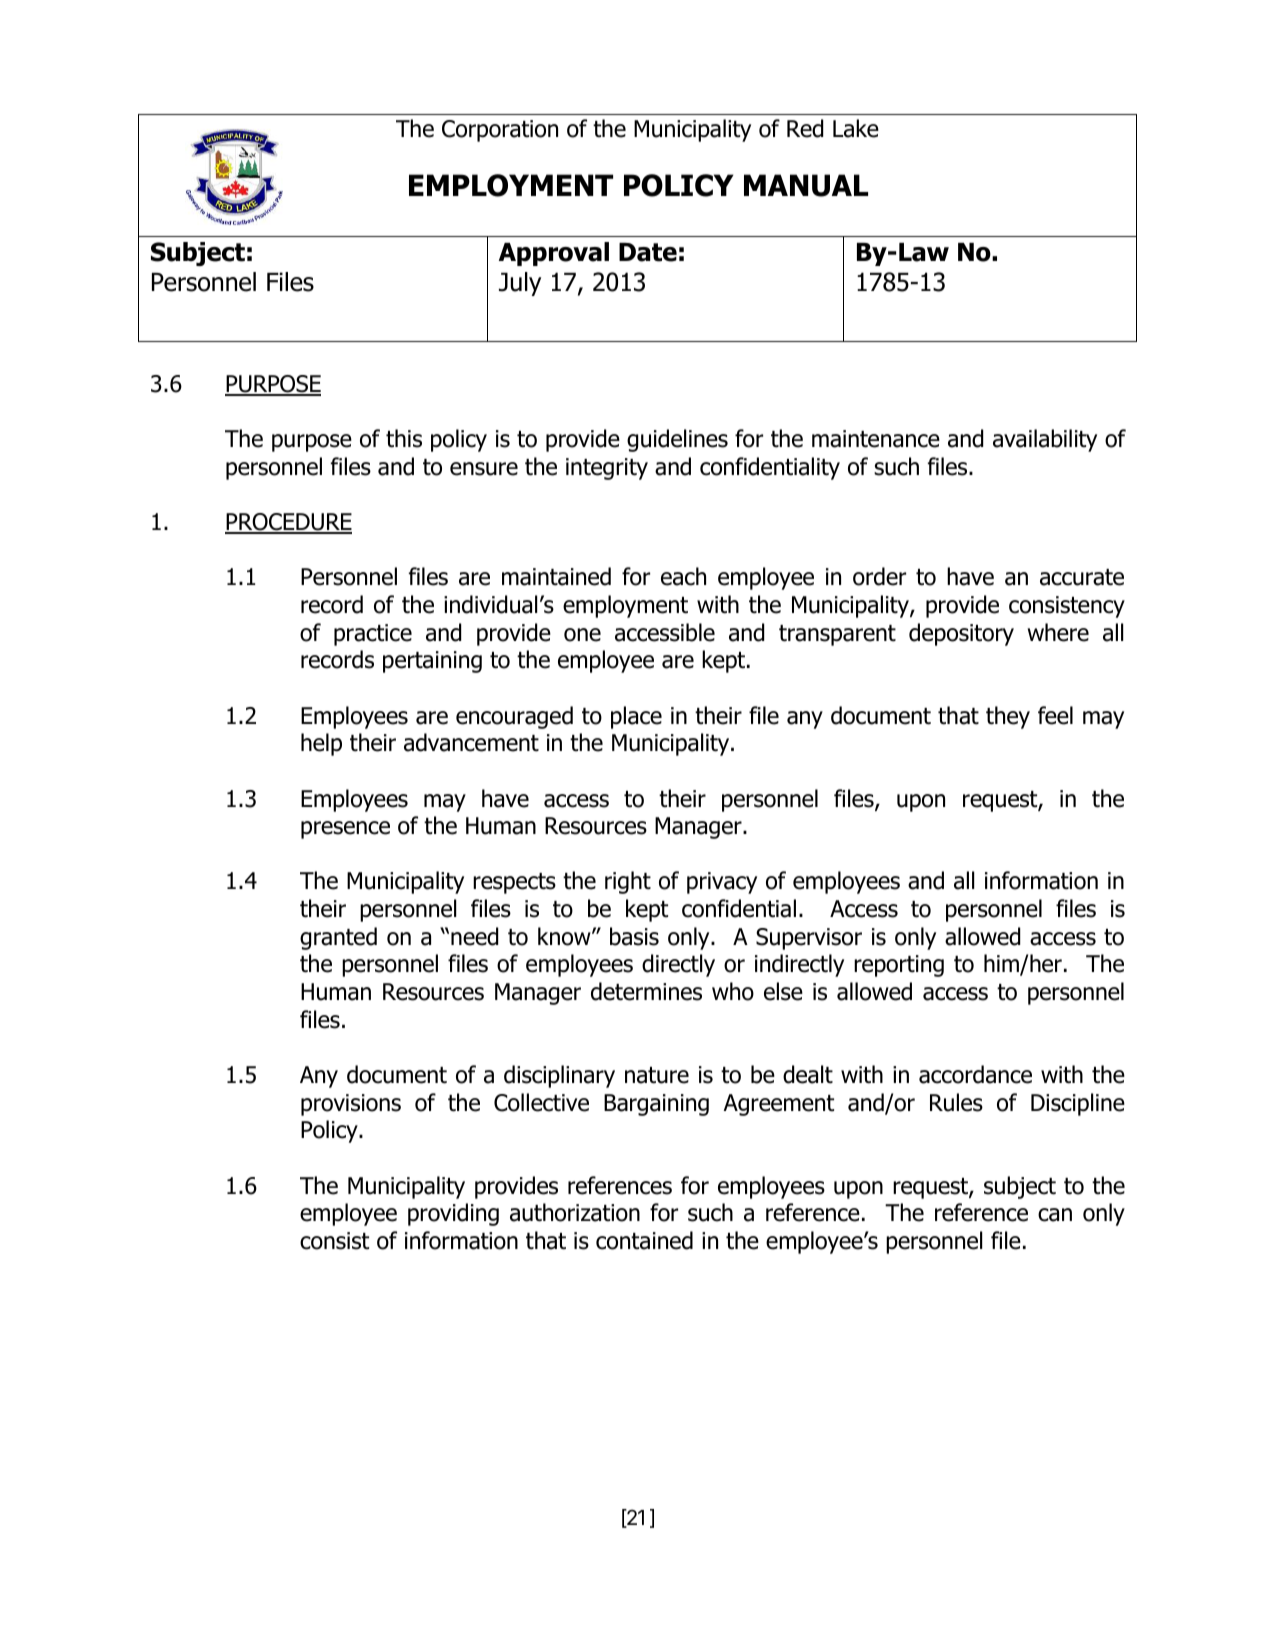  I want to click on Lake, so click(856, 128).
